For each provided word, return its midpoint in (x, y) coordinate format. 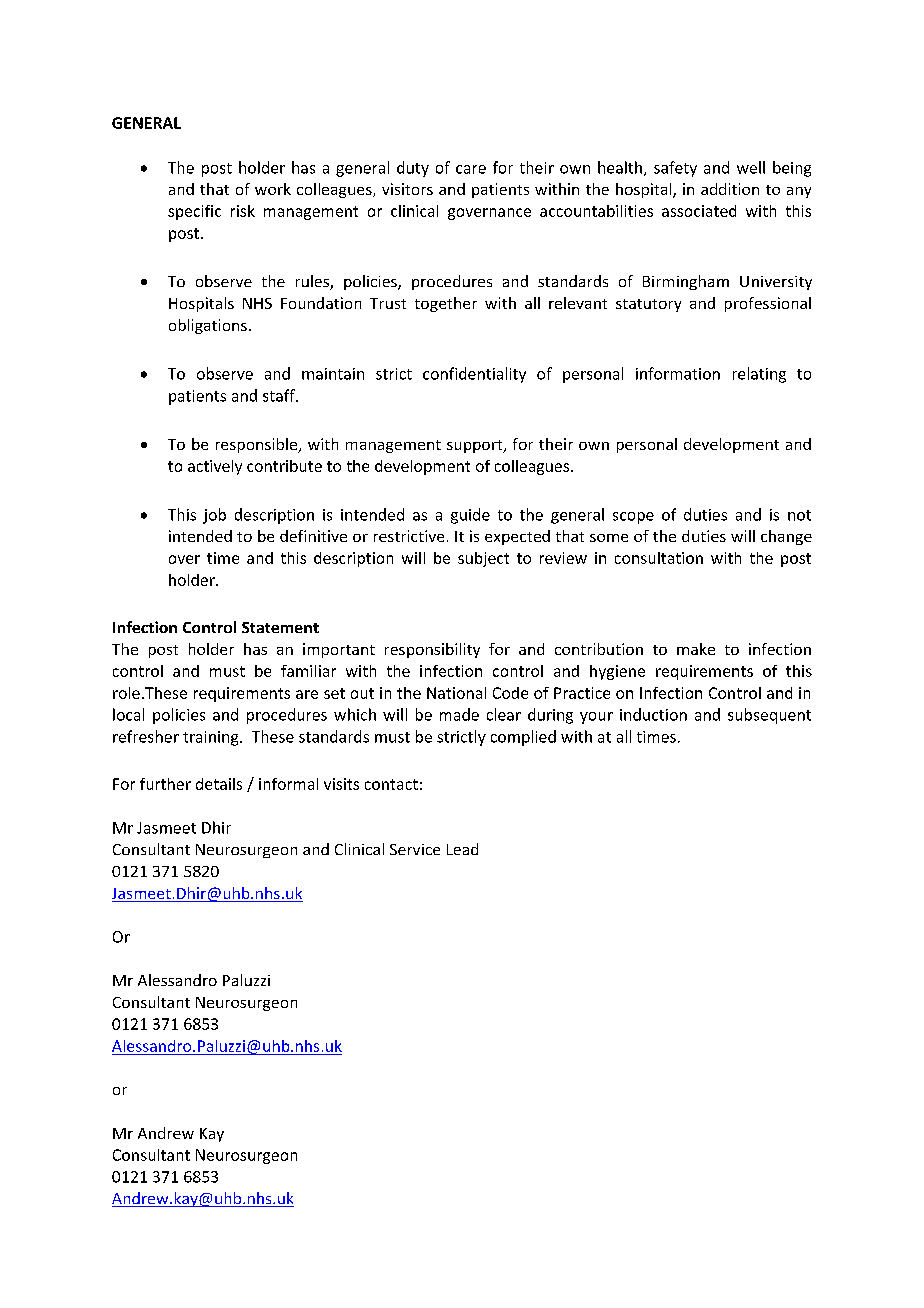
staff (280, 395)
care (471, 169)
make (696, 649)
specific (194, 212)
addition (730, 189)
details (219, 784)
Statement (280, 627)
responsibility (432, 650)
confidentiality (474, 375)
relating (759, 375)
